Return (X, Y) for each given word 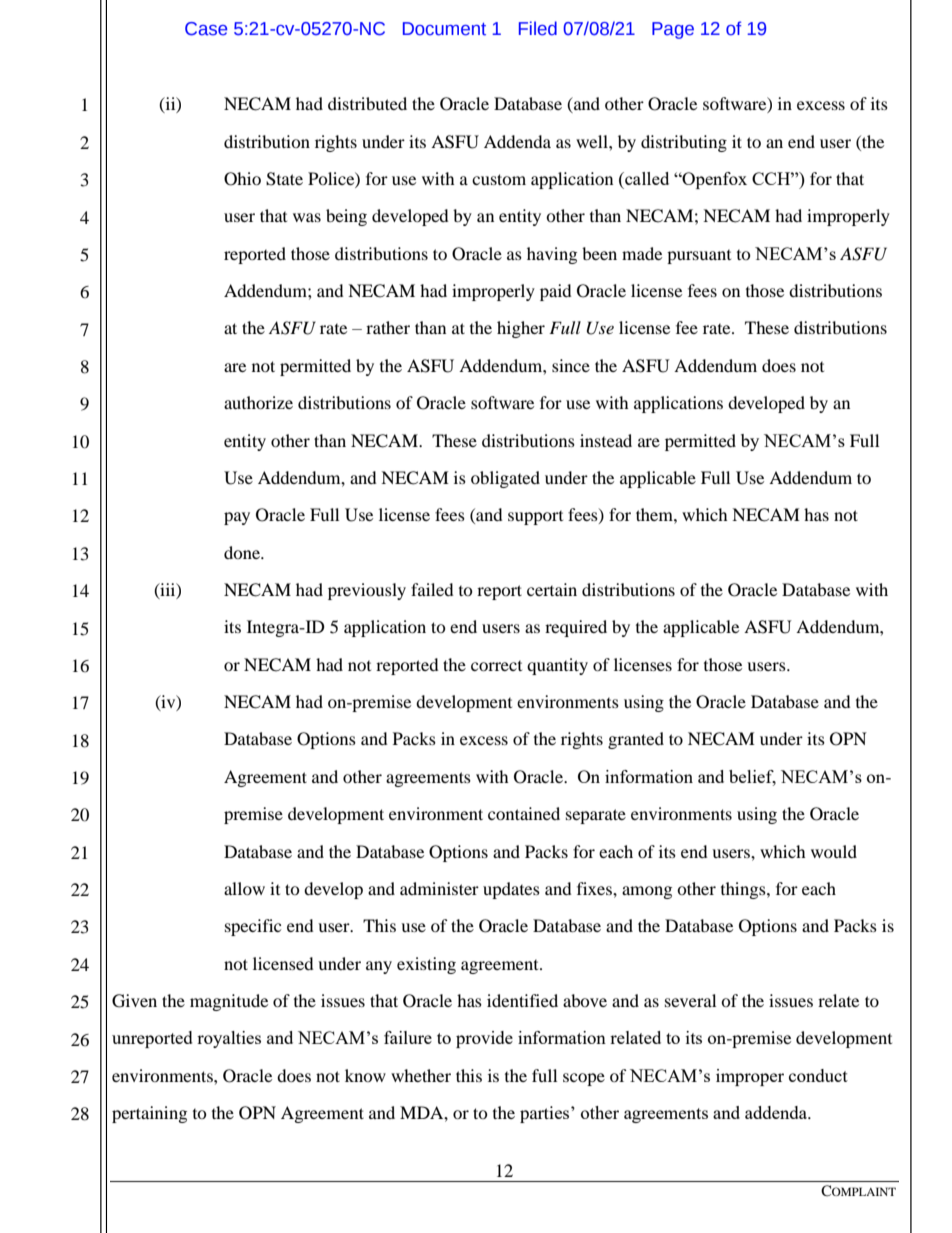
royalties (229, 1039)
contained (524, 813)
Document (444, 29)
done (243, 552)
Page (673, 30)
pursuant (699, 257)
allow (244, 888)
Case (206, 29)
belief (752, 778)
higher (521, 329)
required (576, 628)
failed (432, 589)
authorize (258, 402)
